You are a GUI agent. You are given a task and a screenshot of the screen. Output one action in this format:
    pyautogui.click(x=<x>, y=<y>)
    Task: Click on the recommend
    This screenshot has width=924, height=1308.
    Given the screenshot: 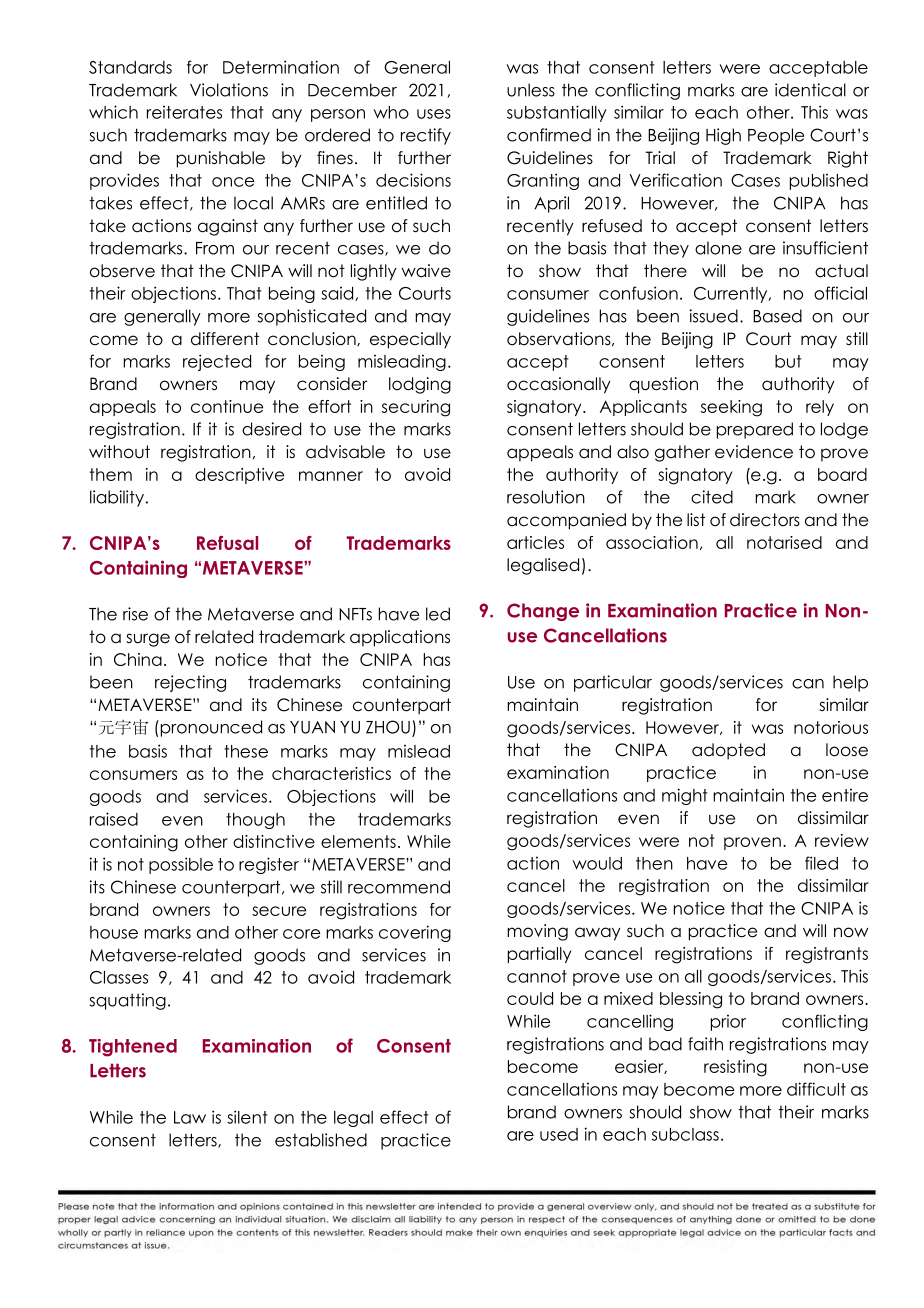 What is the action you would take?
    pyautogui.click(x=399, y=887)
